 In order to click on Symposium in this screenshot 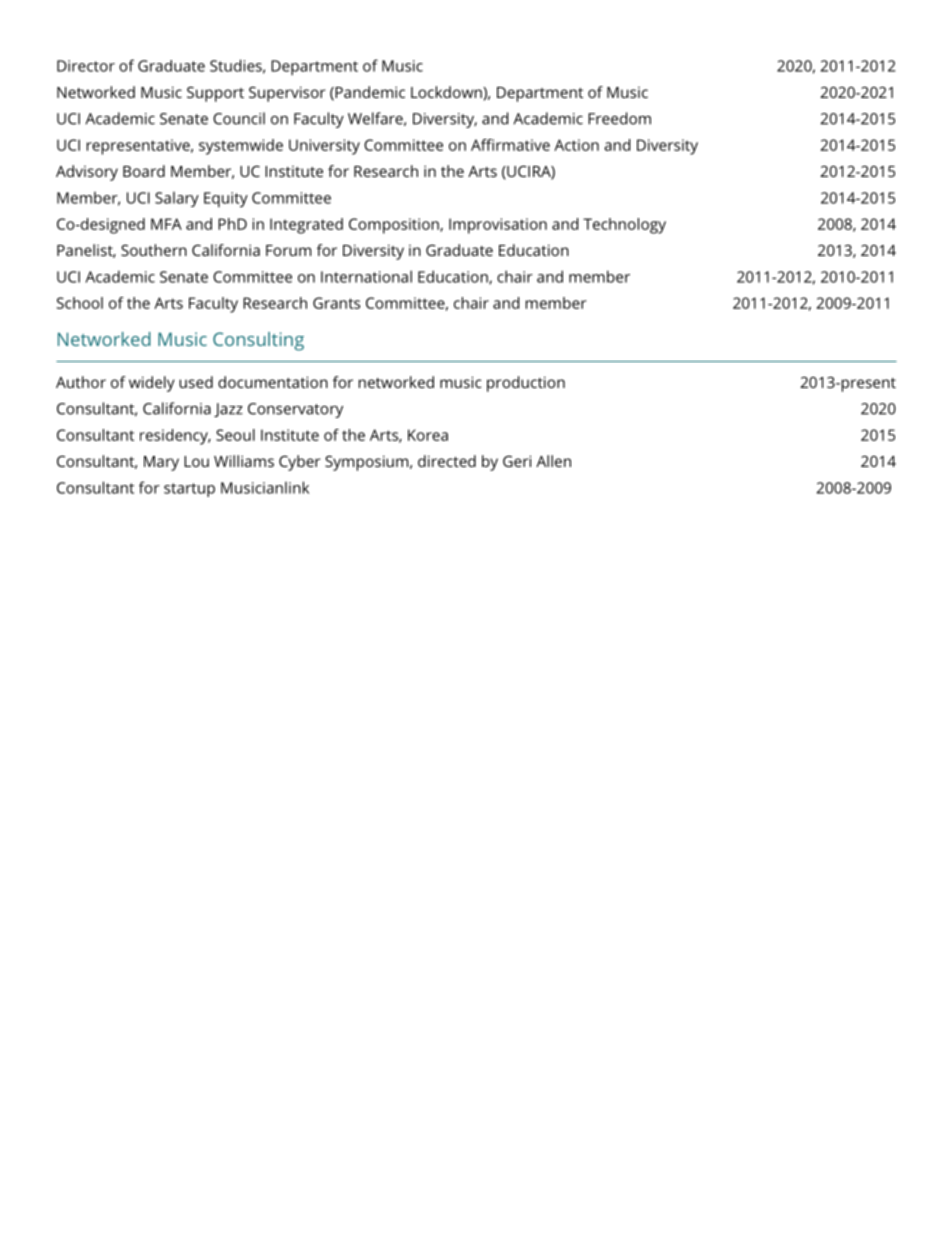, I will do `click(366, 463)`.
